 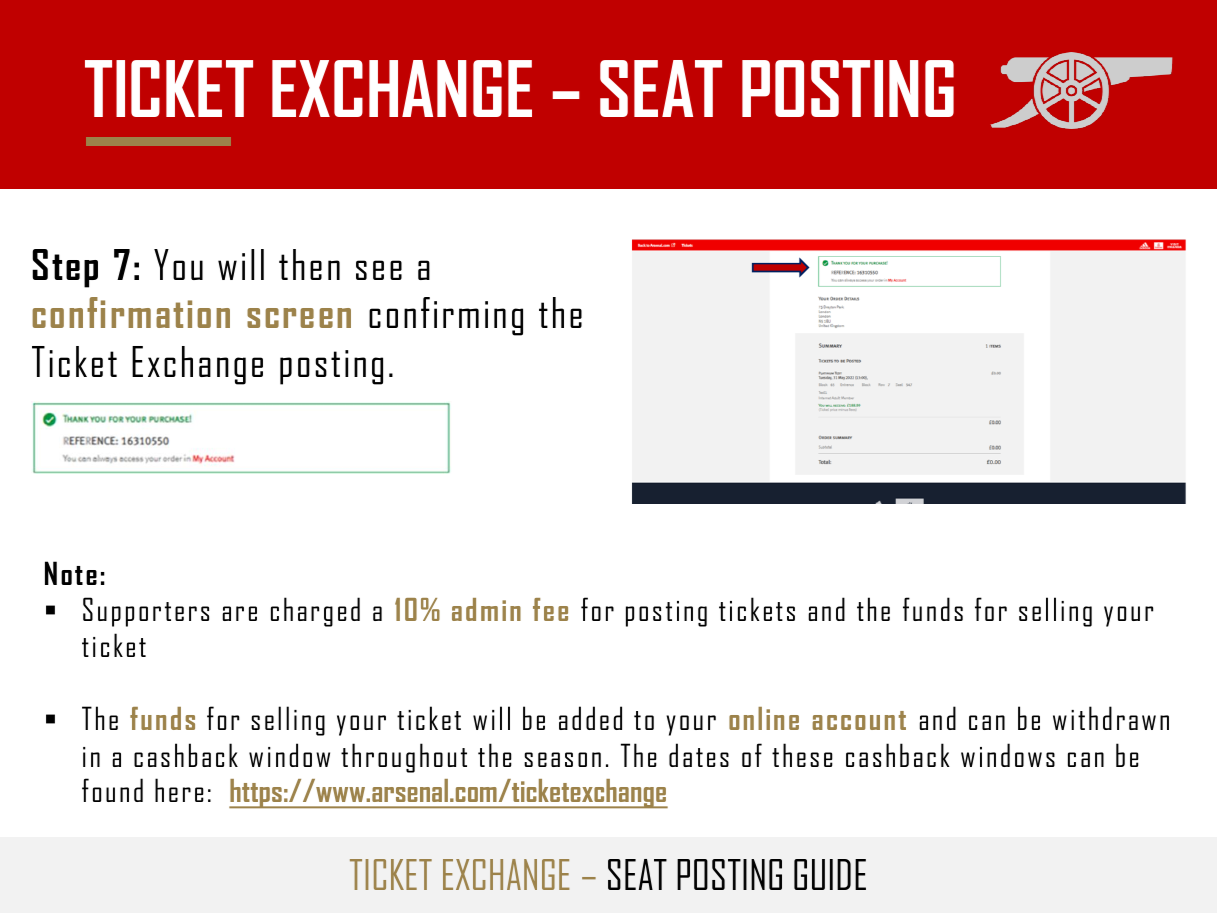 What do you see at coordinates (446, 316) in the document?
I see `confirming` at bounding box center [446, 316].
